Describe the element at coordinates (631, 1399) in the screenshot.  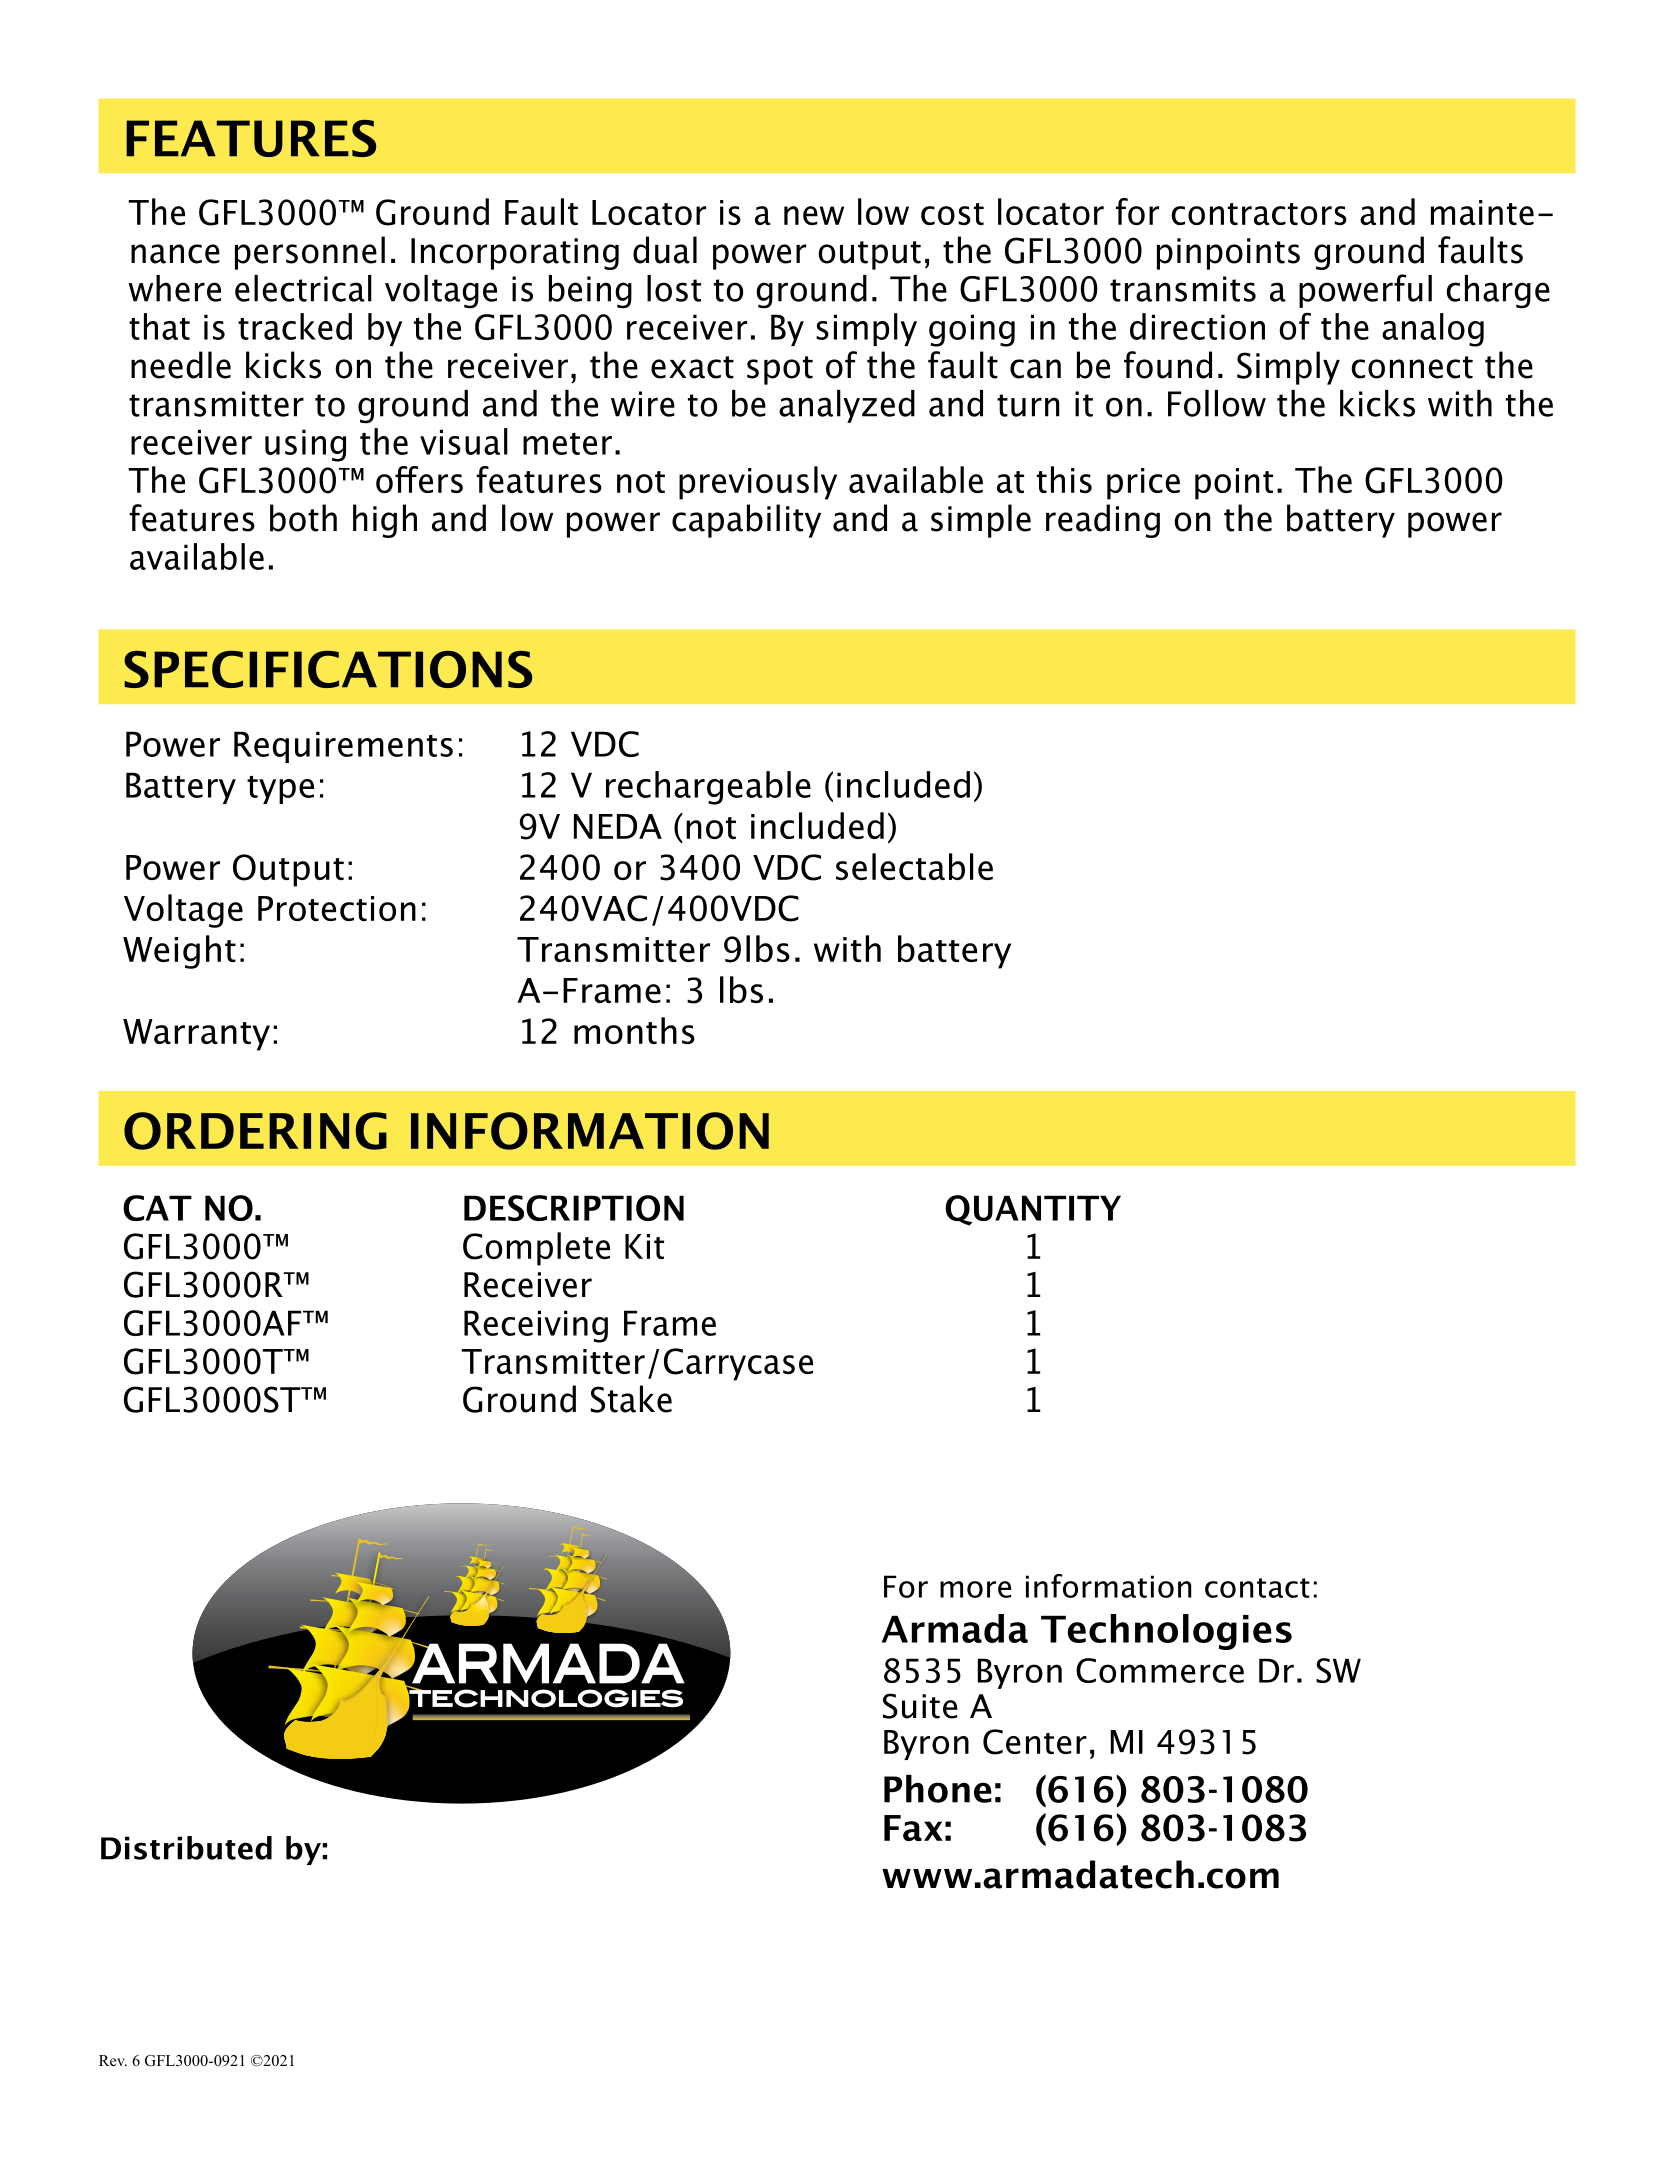
I see `Stake` at that location.
